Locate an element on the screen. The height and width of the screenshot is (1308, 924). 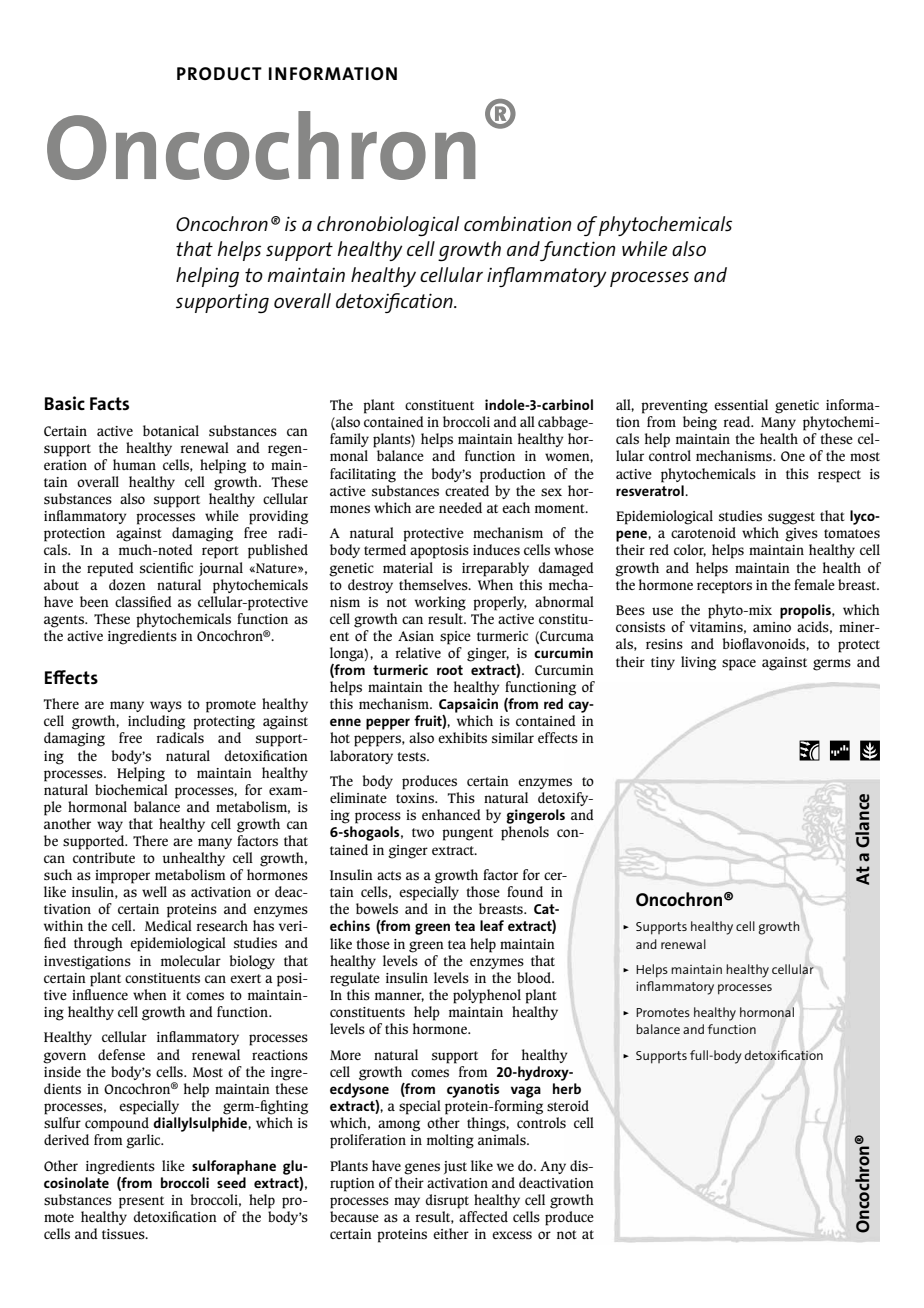
molecular is located at coordinates (191, 960).
